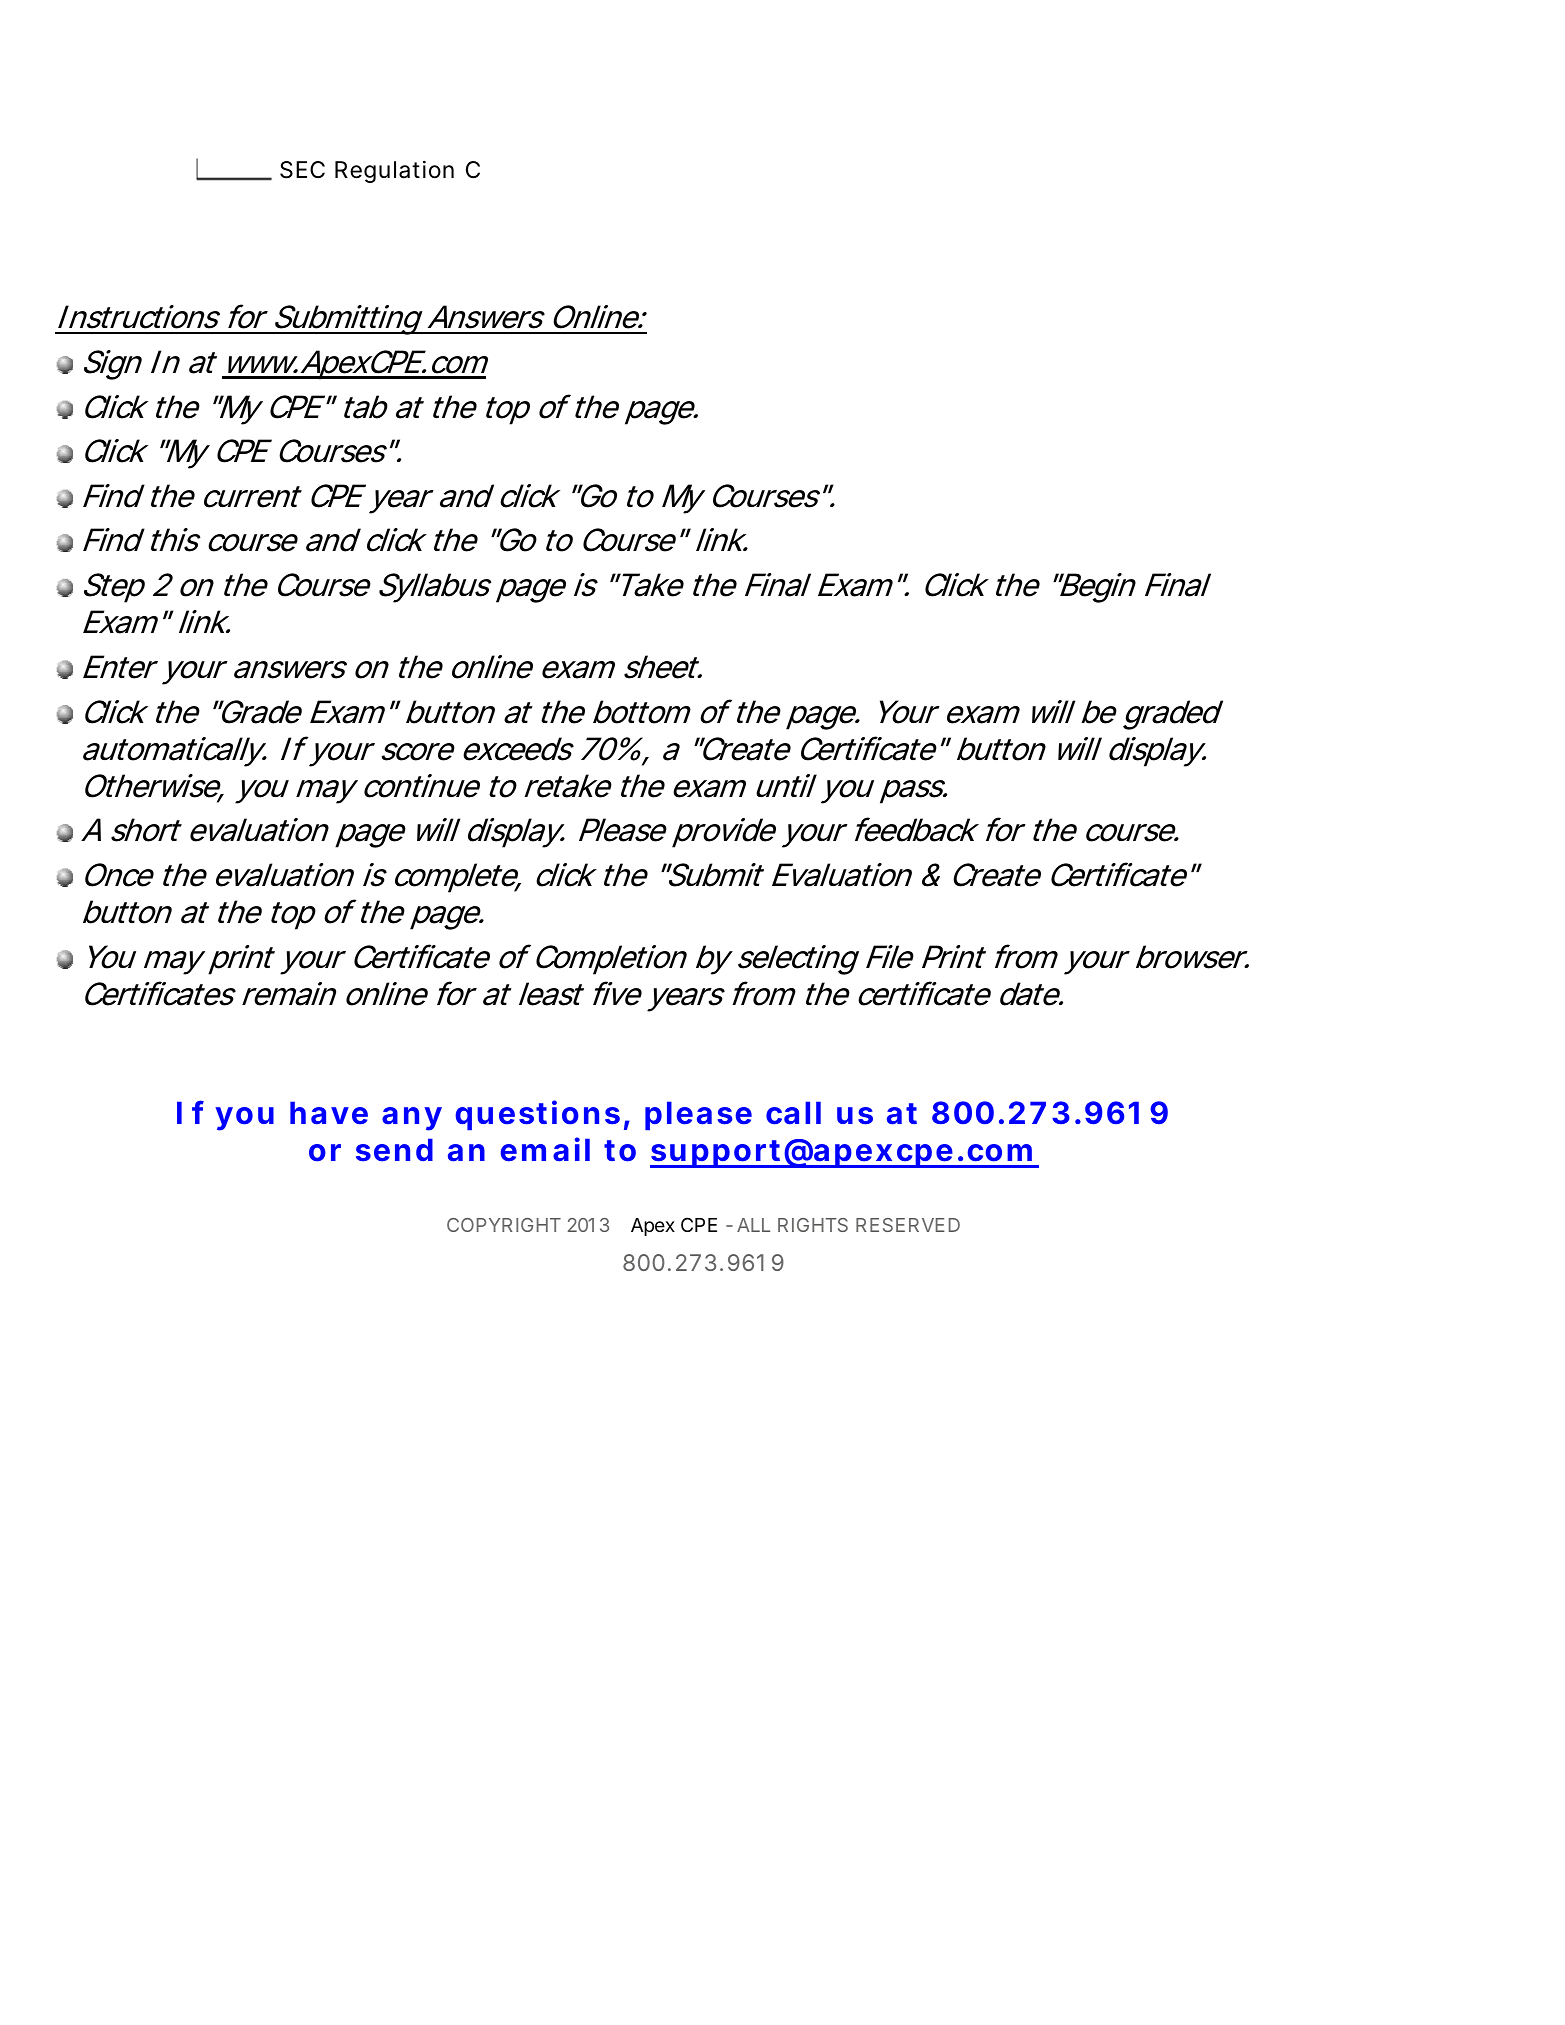 The height and width of the screenshot is (2025, 1565). I want to click on questions, so click(538, 1115).
